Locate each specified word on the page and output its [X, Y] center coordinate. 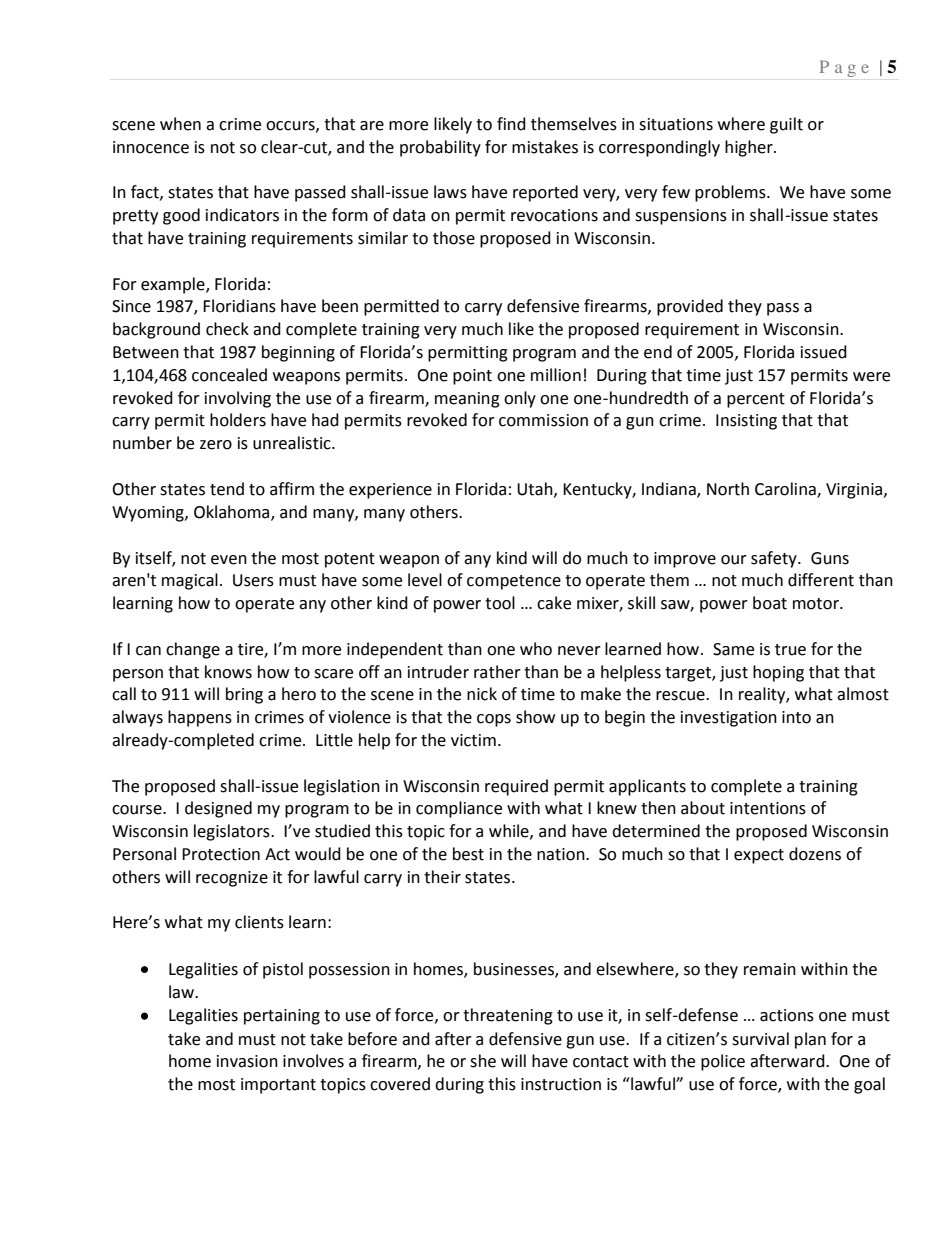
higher [750, 148]
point [472, 377]
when [180, 124]
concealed [229, 375]
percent [756, 400]
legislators [233, 832]
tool [500, 603]
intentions [768, 808]
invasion [247, 1061]
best [468, 854]
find [511, 124]
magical [190, 581]
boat [770, 603]
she [483, 1061]
